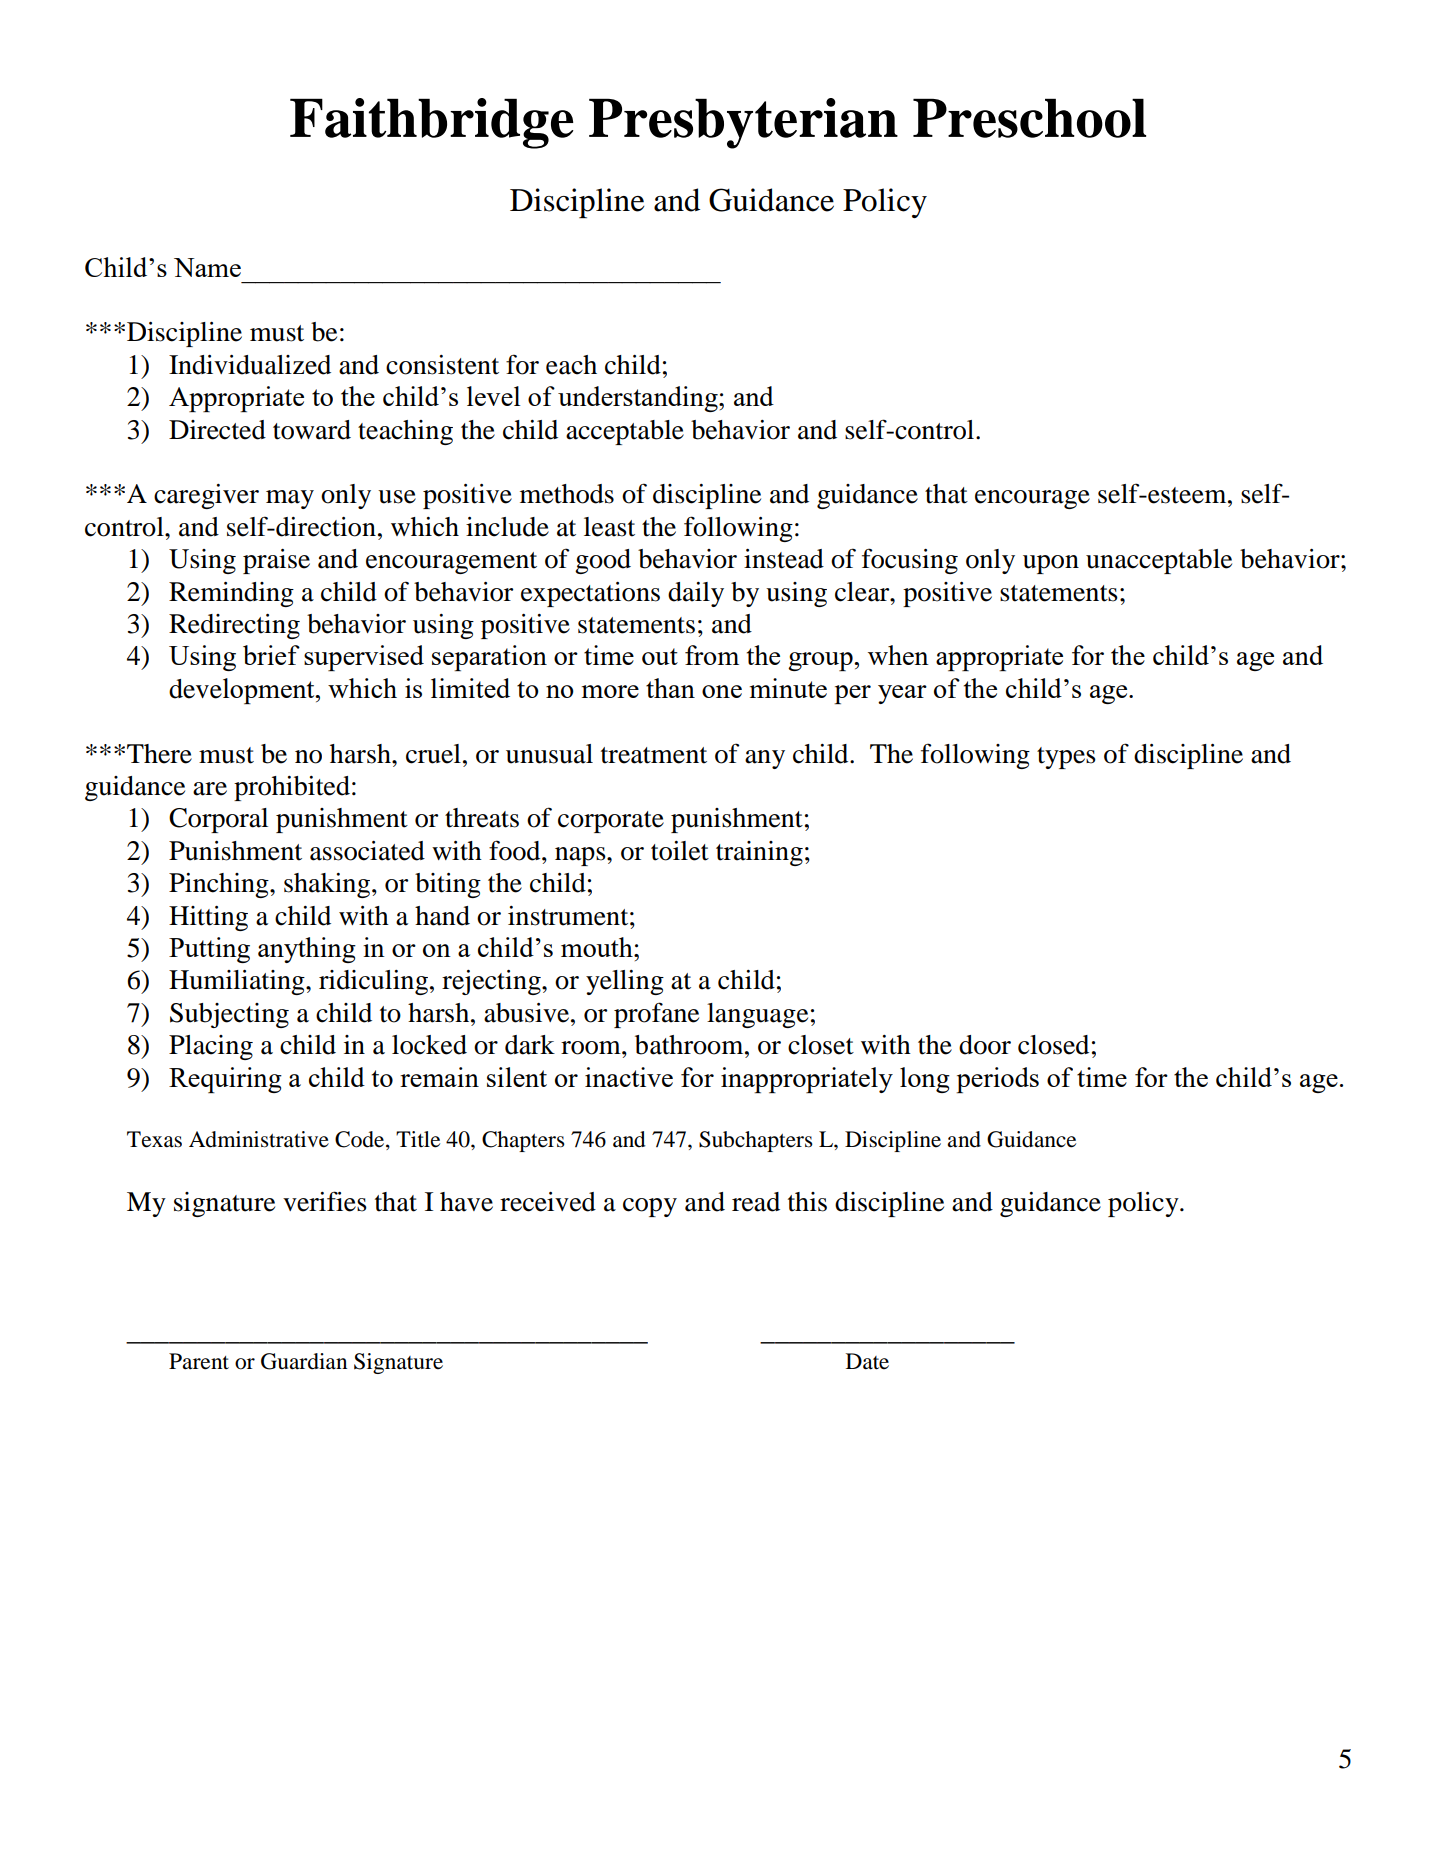  What do you see at coordinates (654, 755) in the screenshot?
I see `treatment` at bounding box center [654, 755].
